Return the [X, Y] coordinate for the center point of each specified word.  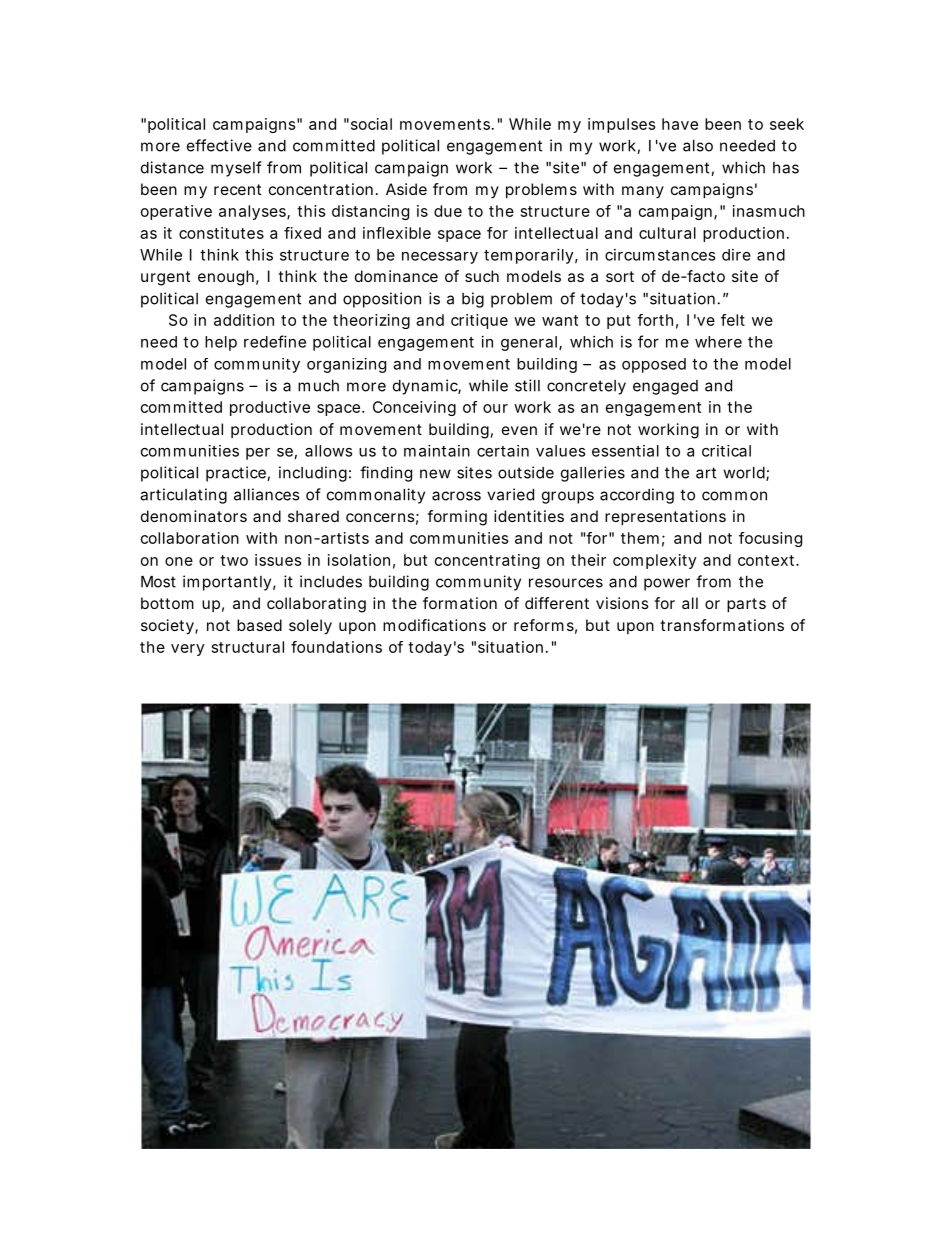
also [698, 146]
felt [733, 320]
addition [244, 320]
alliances [266, 494]
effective [219, 145]
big [473, 300]
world [745, 474]
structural [248, 647]
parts [746, 605]
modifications [434, 625]
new [435, 474]
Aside [406, 189]
